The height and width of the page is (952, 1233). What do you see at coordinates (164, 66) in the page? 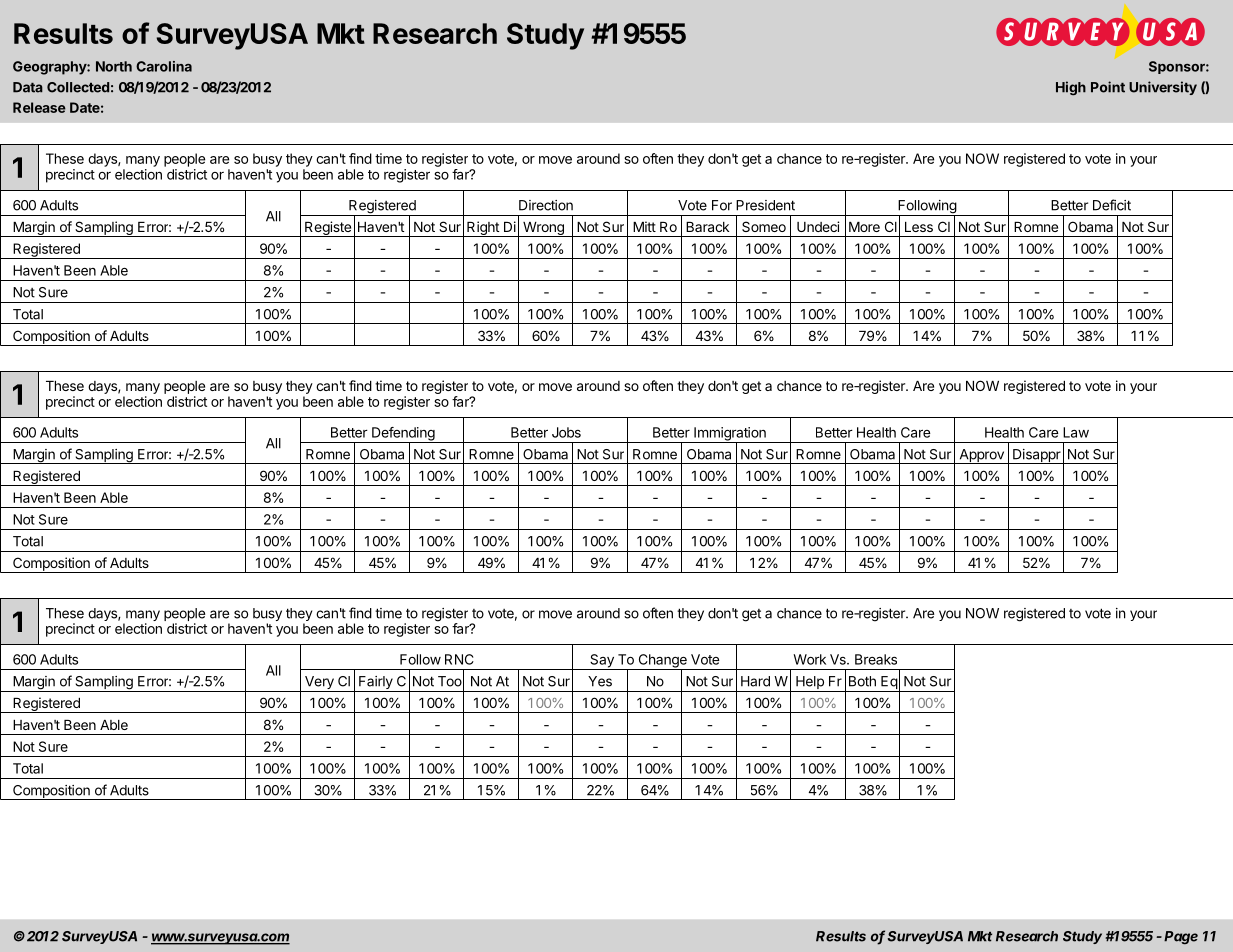
I see `Carolina` at bounding box center [164, 66].
